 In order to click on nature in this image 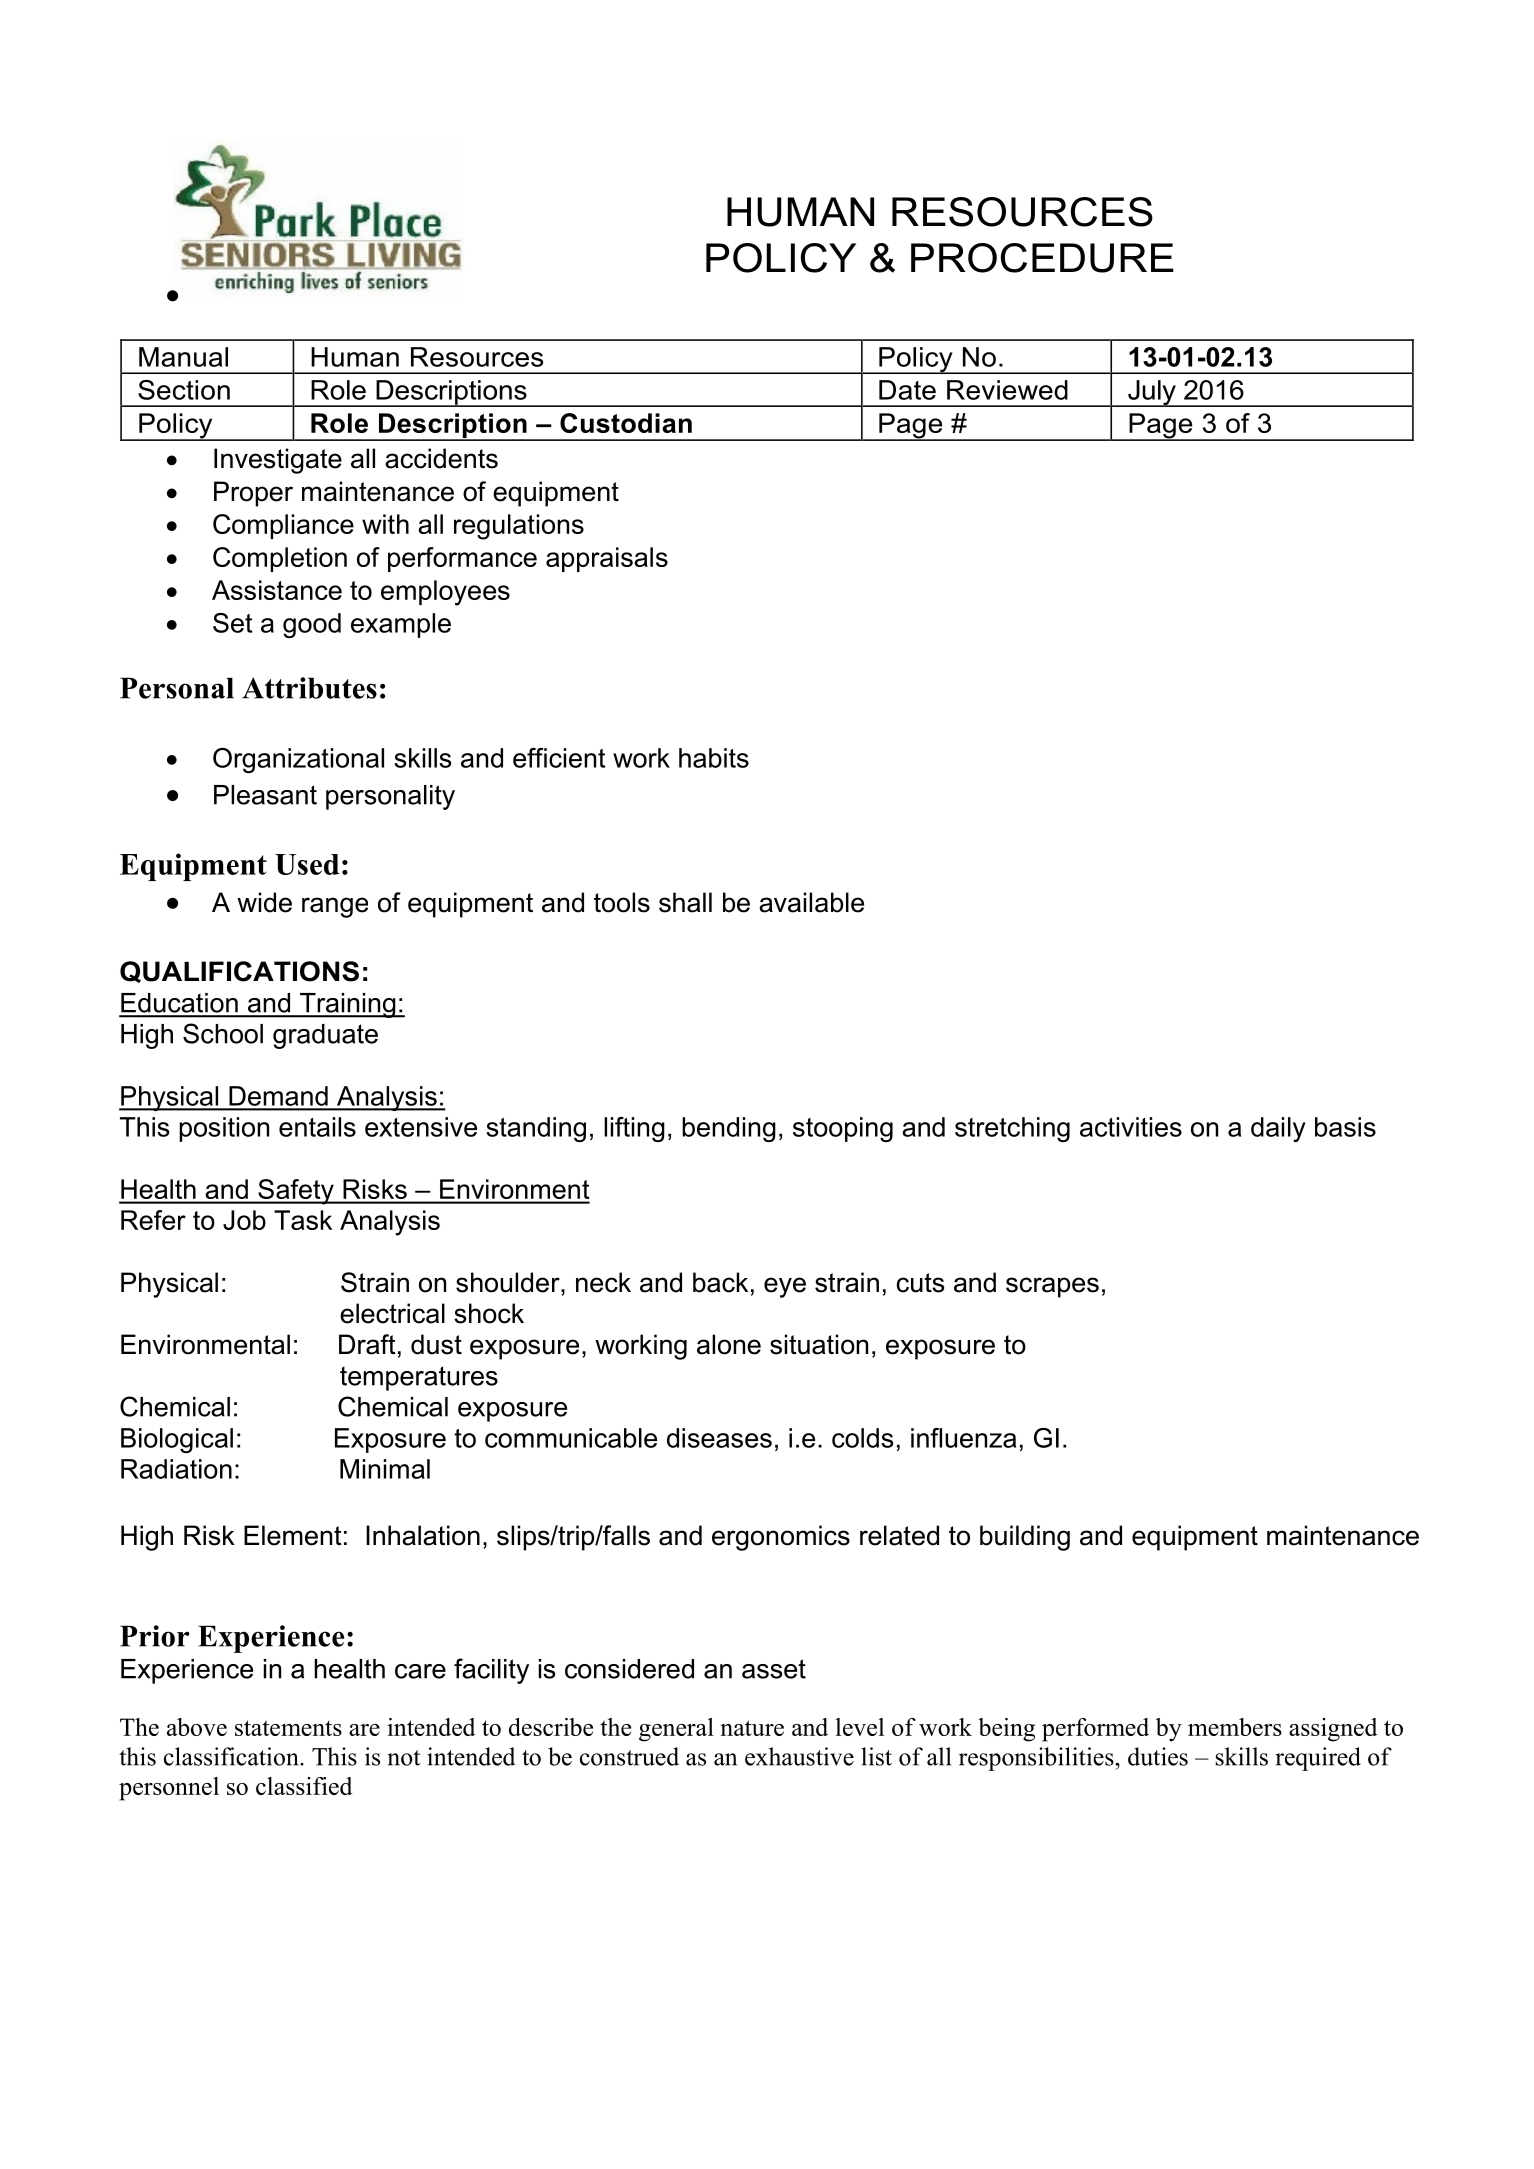, I will do `click(752, 1728)`.
